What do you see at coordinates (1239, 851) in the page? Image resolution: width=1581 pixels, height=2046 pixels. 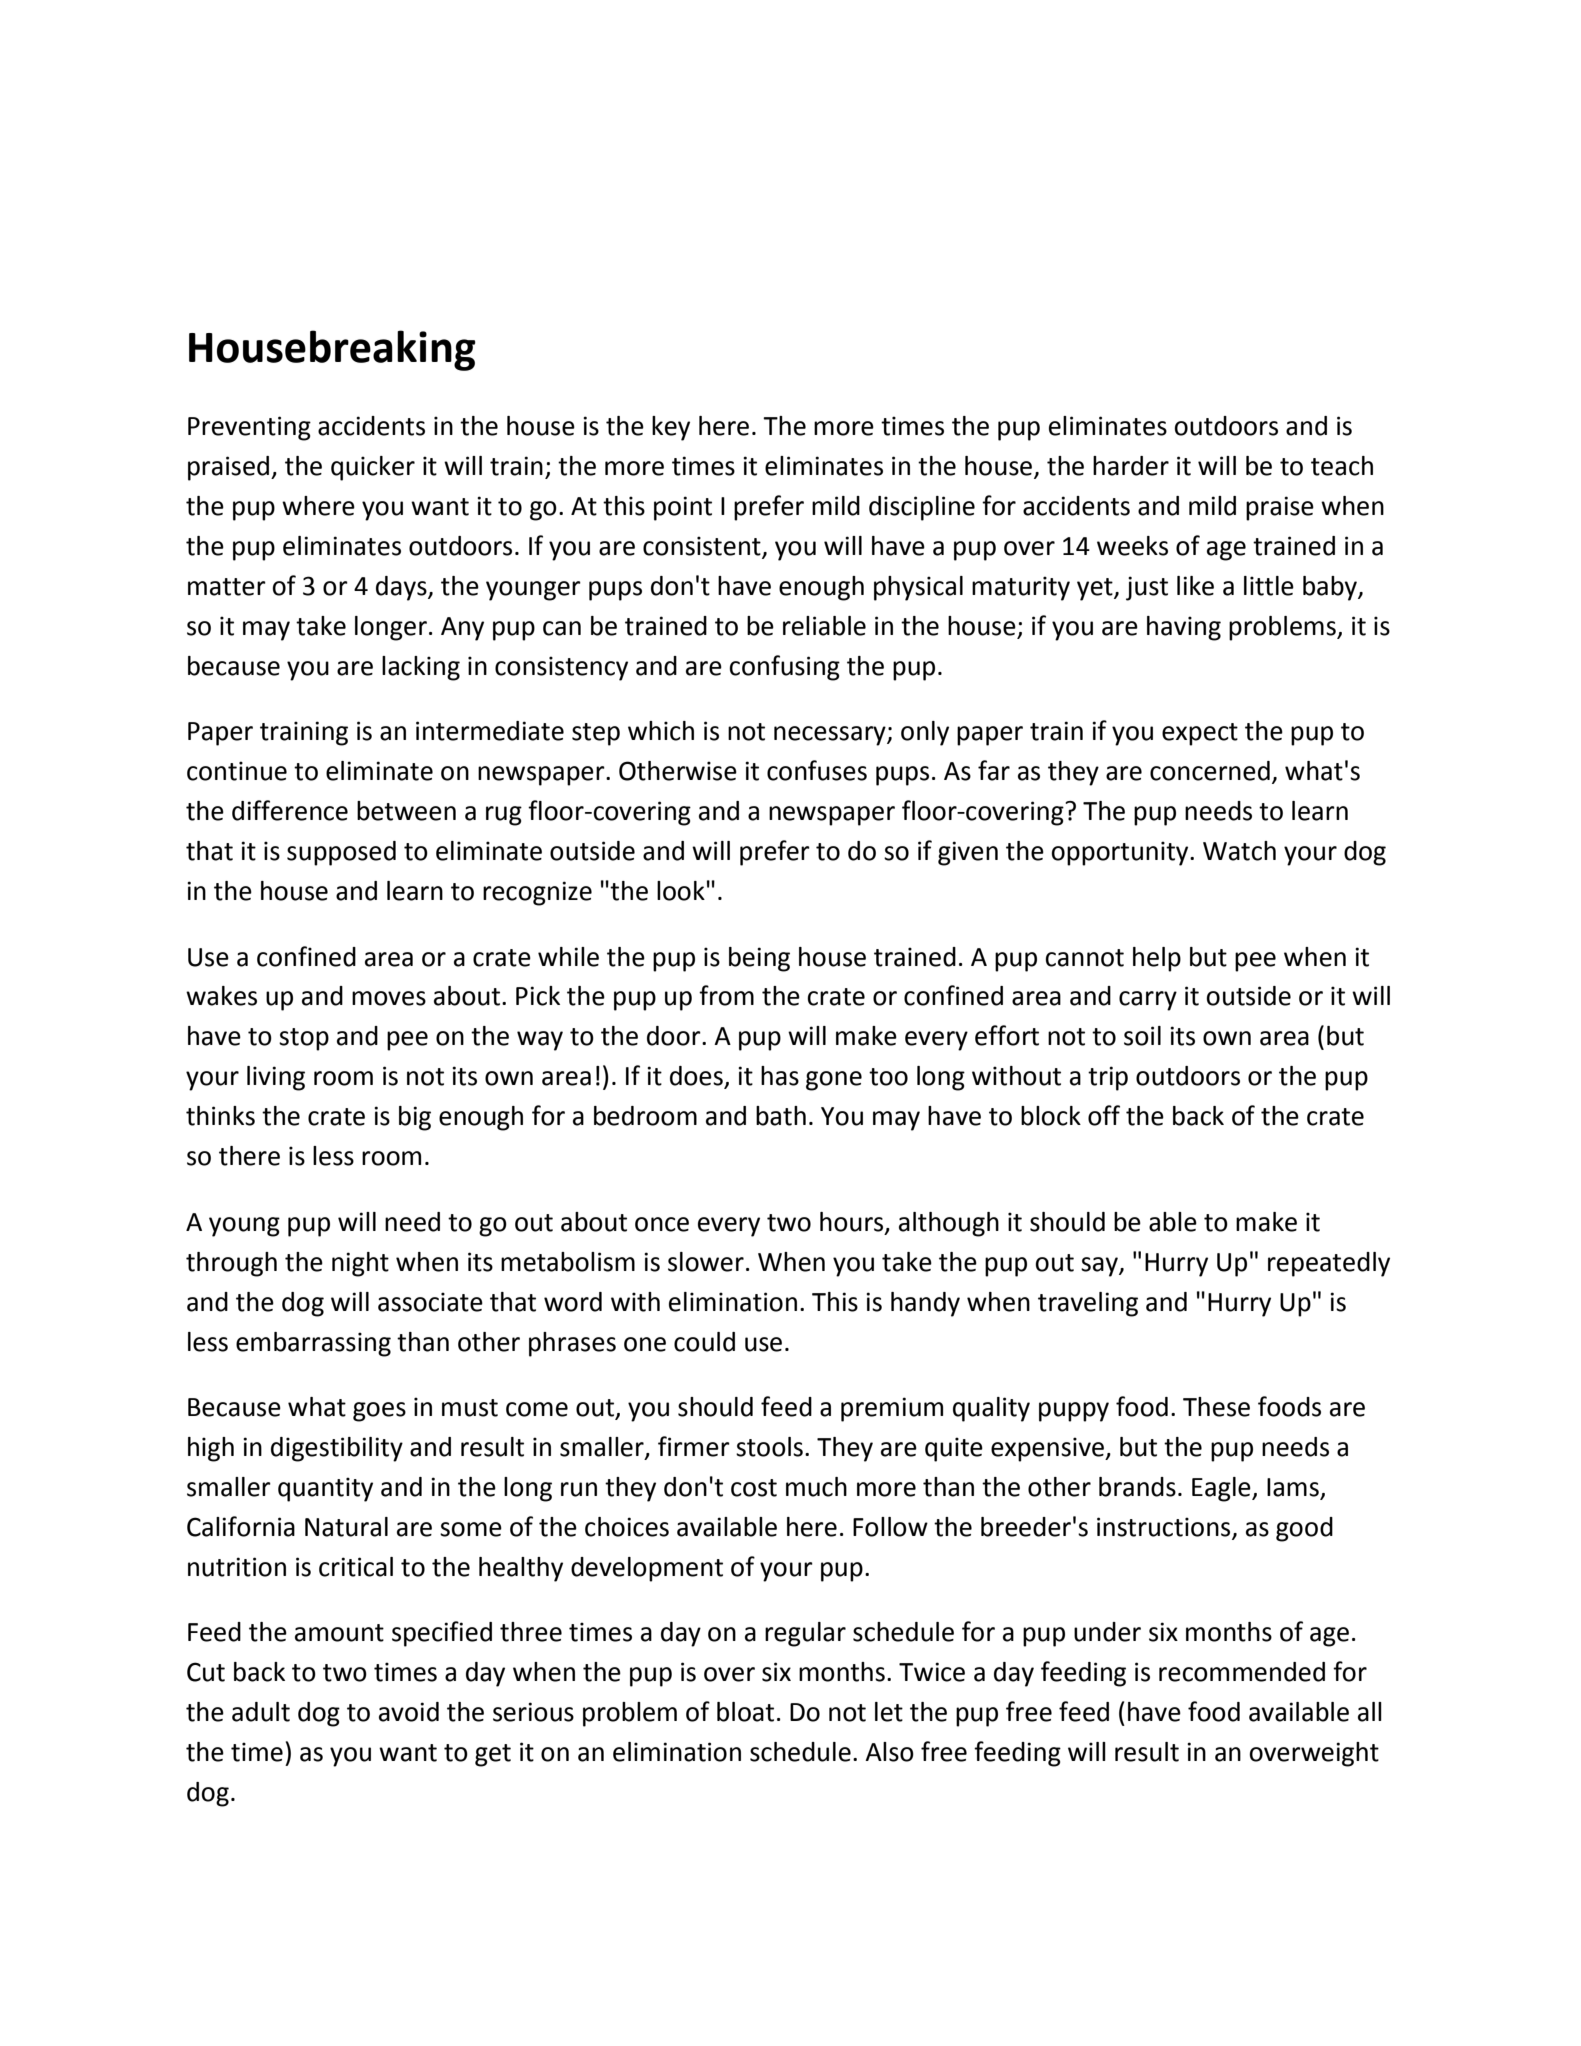 I see `Watch` at bounding box center [1239, 851].
